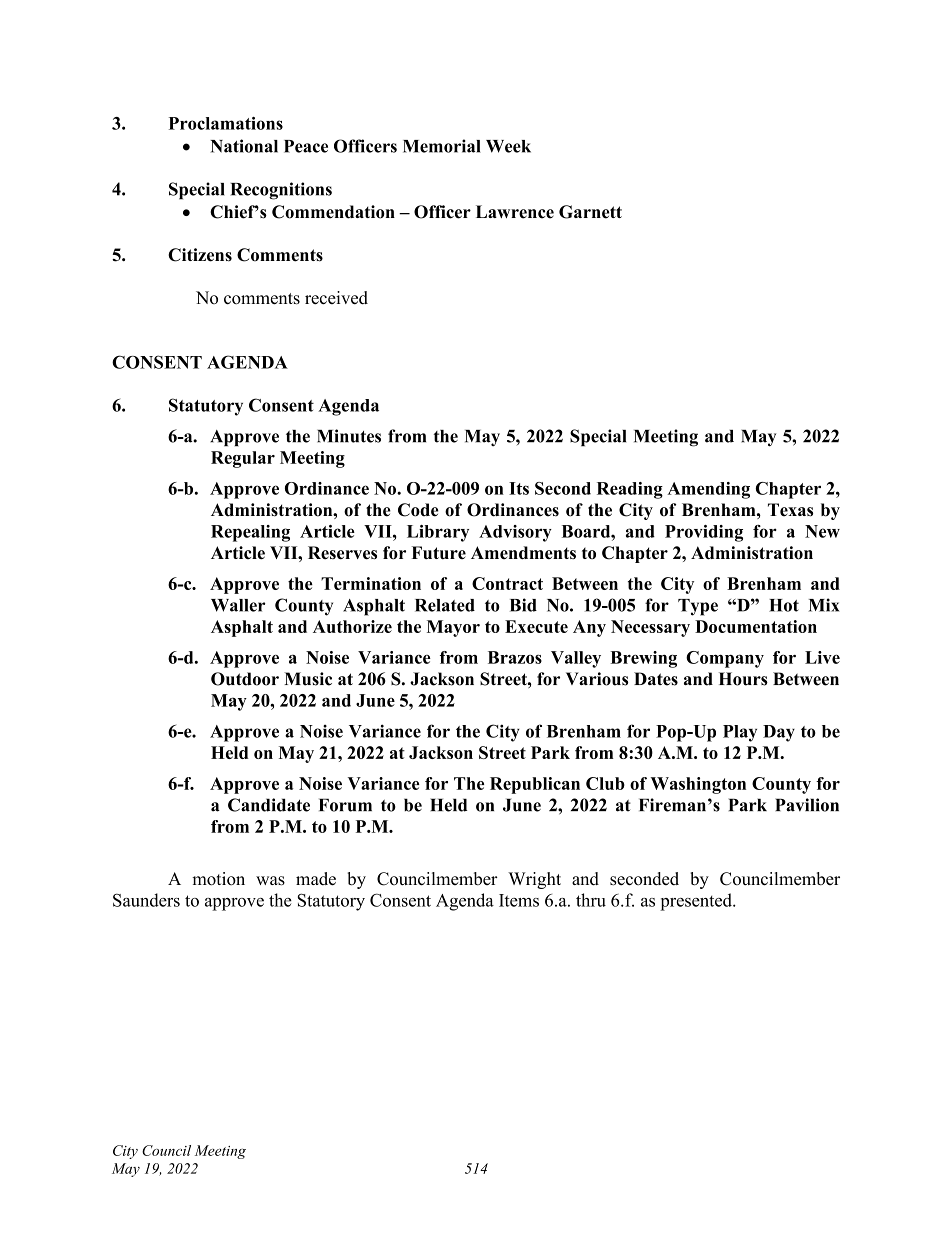 Image resolution: width=952 pixels, height=1233 pixels. I want to click on Texas, so click(790, 510).
